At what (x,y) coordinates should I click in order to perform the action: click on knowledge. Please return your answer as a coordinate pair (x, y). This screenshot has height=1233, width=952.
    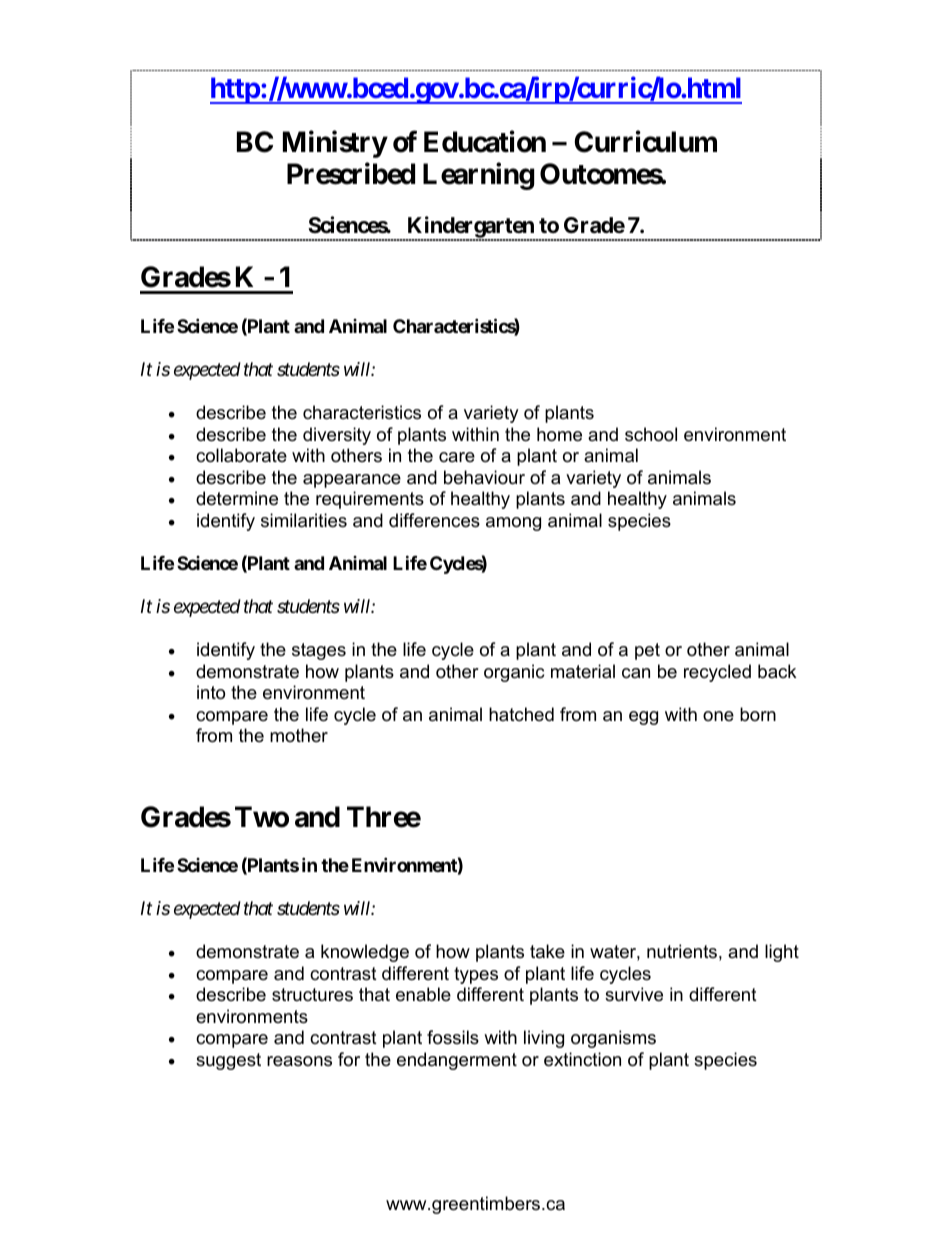
    Looking at the image, I should click on (365, 953).
